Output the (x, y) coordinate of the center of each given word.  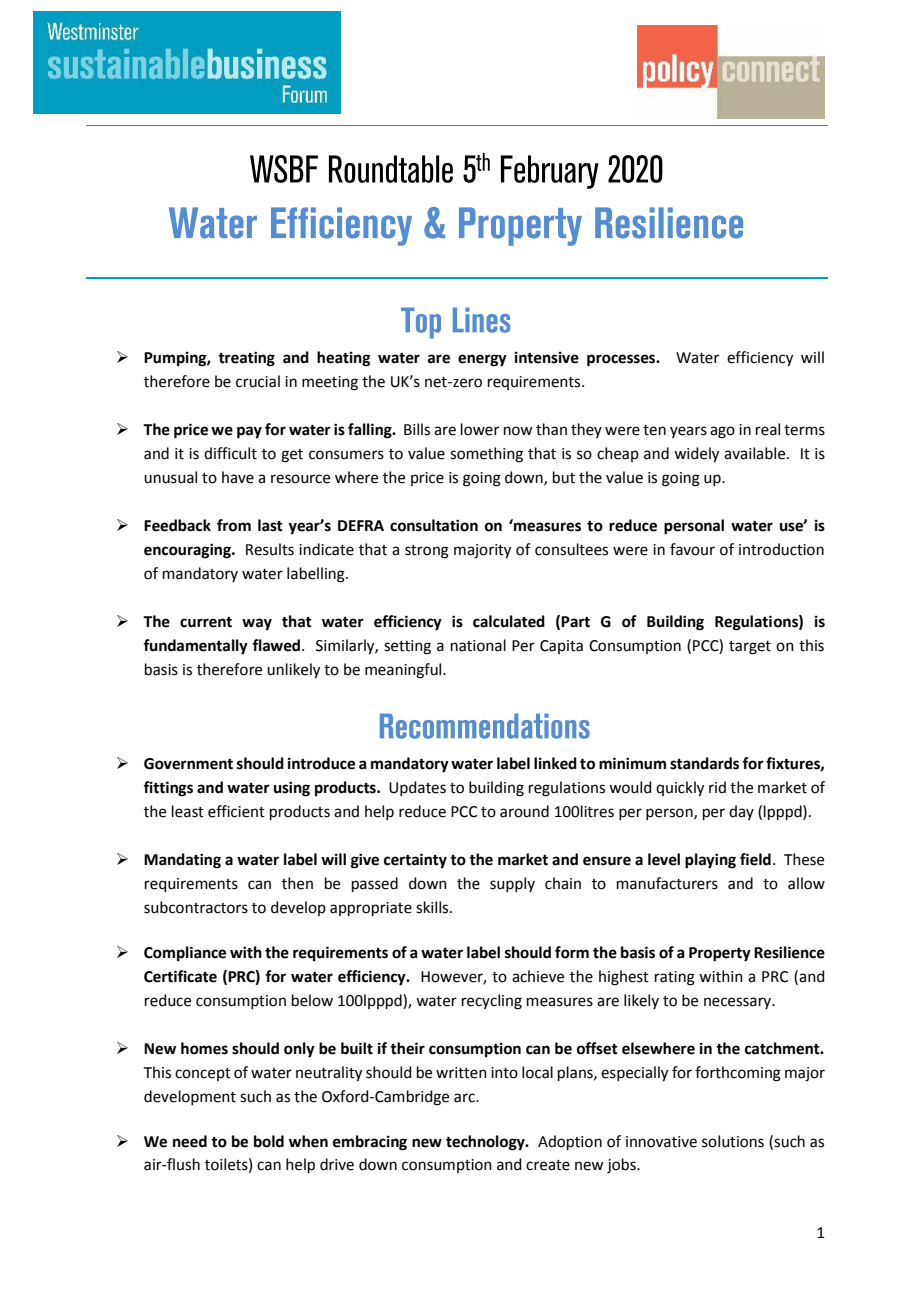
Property (720, 954)
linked (555, 763)
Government (188, 764)
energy (482, 360)
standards (704, 763)
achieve (538, 976)
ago (722, 432)
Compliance (185, 954)
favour (692, 549)
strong (427, 552)
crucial (258, 381)
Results (270, 549)
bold (269, 1141)
